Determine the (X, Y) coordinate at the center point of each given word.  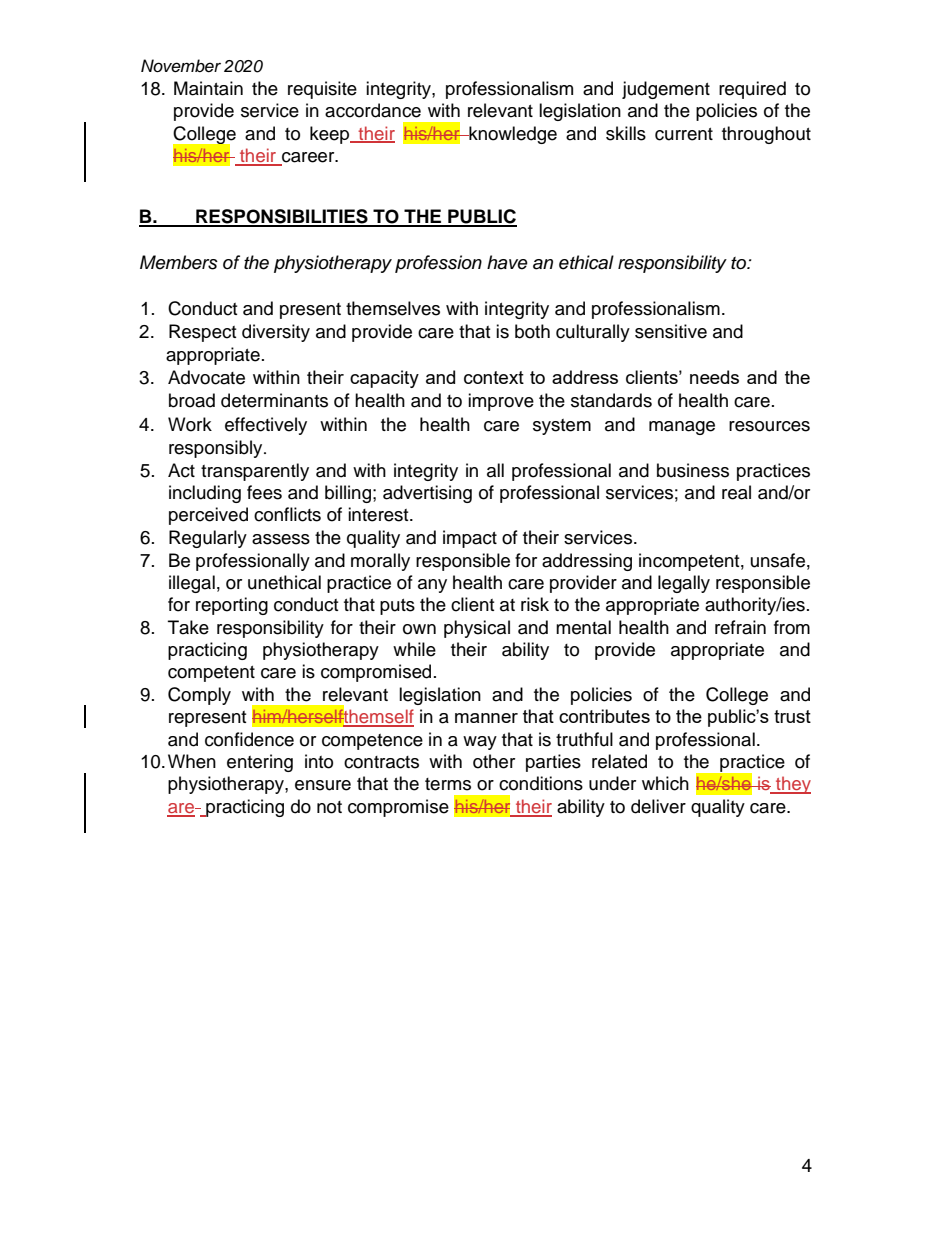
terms (448, 784)
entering (260, 763)
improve (501, 402)
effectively (266, 426)
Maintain (208, 88)
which (665, 783)
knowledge (512, 135)
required (752, 90)
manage (682, 428)
